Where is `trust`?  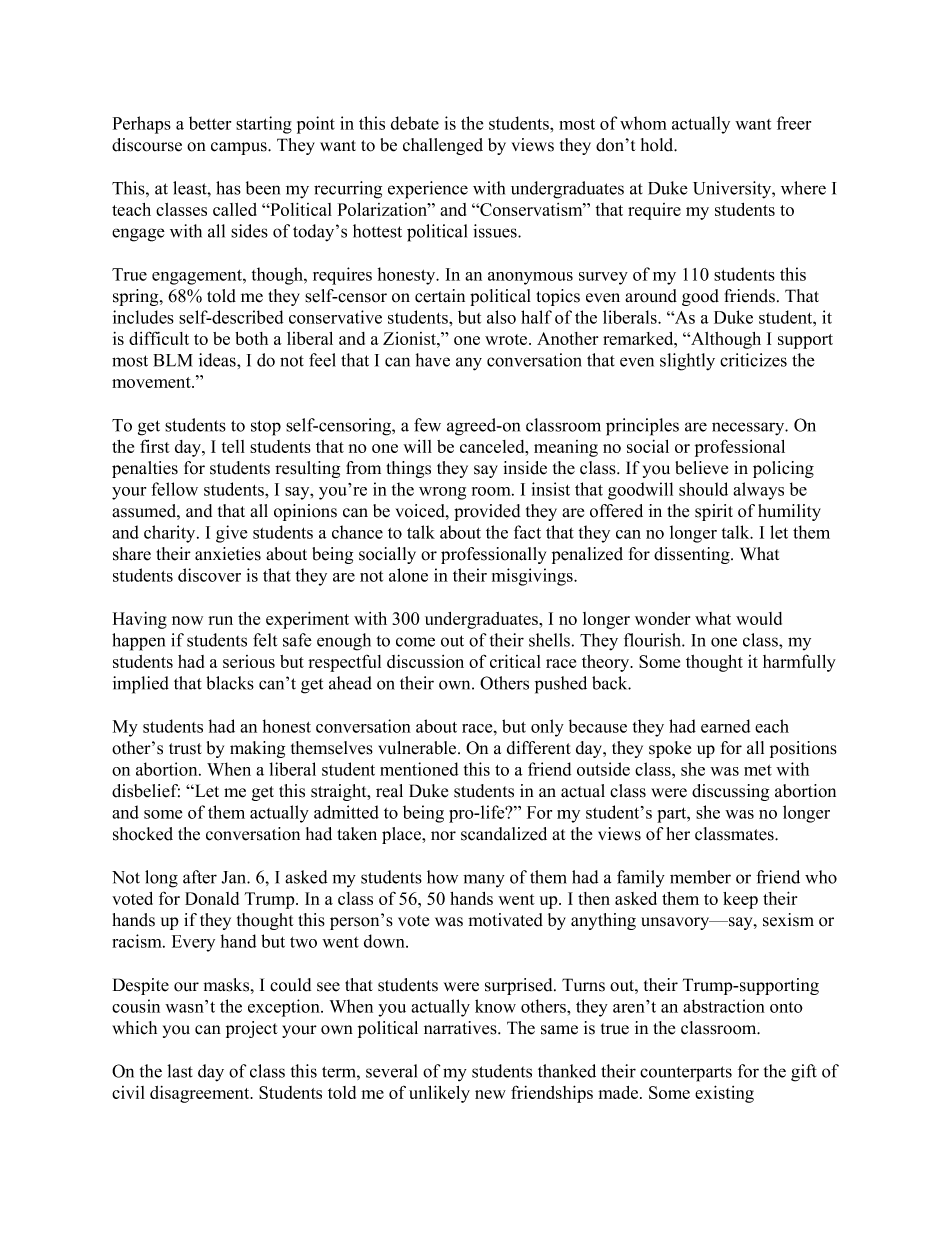
trust is located at coordinates (185, 749).
